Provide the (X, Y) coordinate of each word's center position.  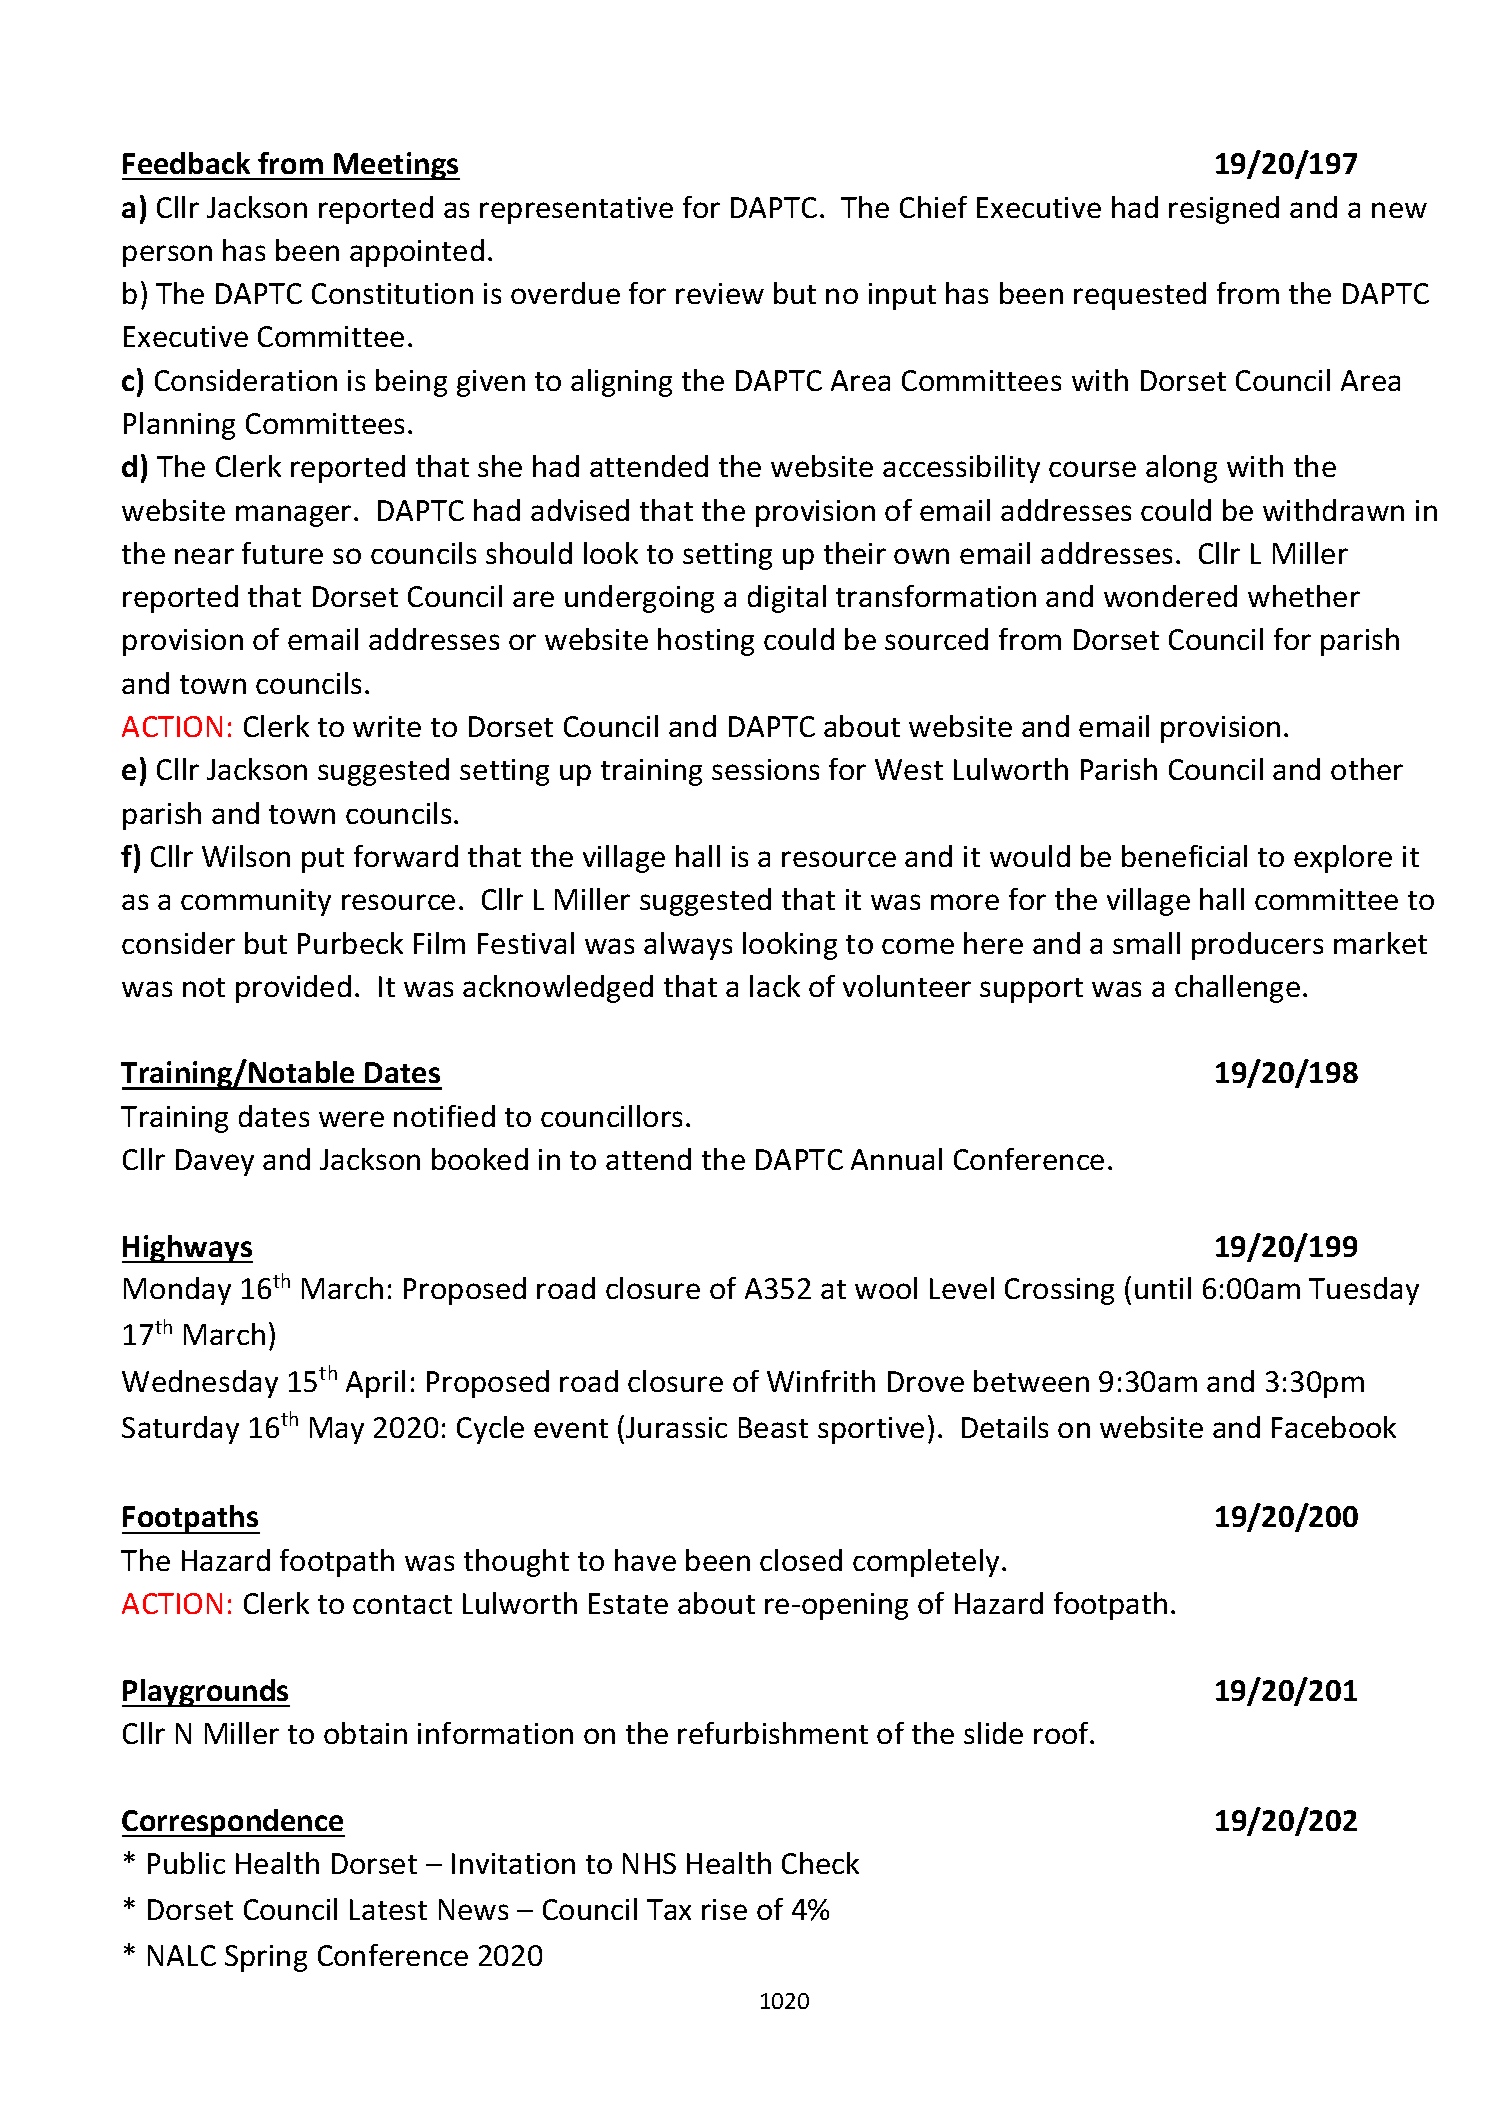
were (351, 1119)
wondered (1170, 596)
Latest (388, 1909)
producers (1257, 946)
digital (787, 599)
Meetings (396, 166)
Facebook (1334, 1427)
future (282, 553)
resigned (1224, 210)
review (720, 293)
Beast (773, 1427)
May (337, 1430)
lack (775, 986)
